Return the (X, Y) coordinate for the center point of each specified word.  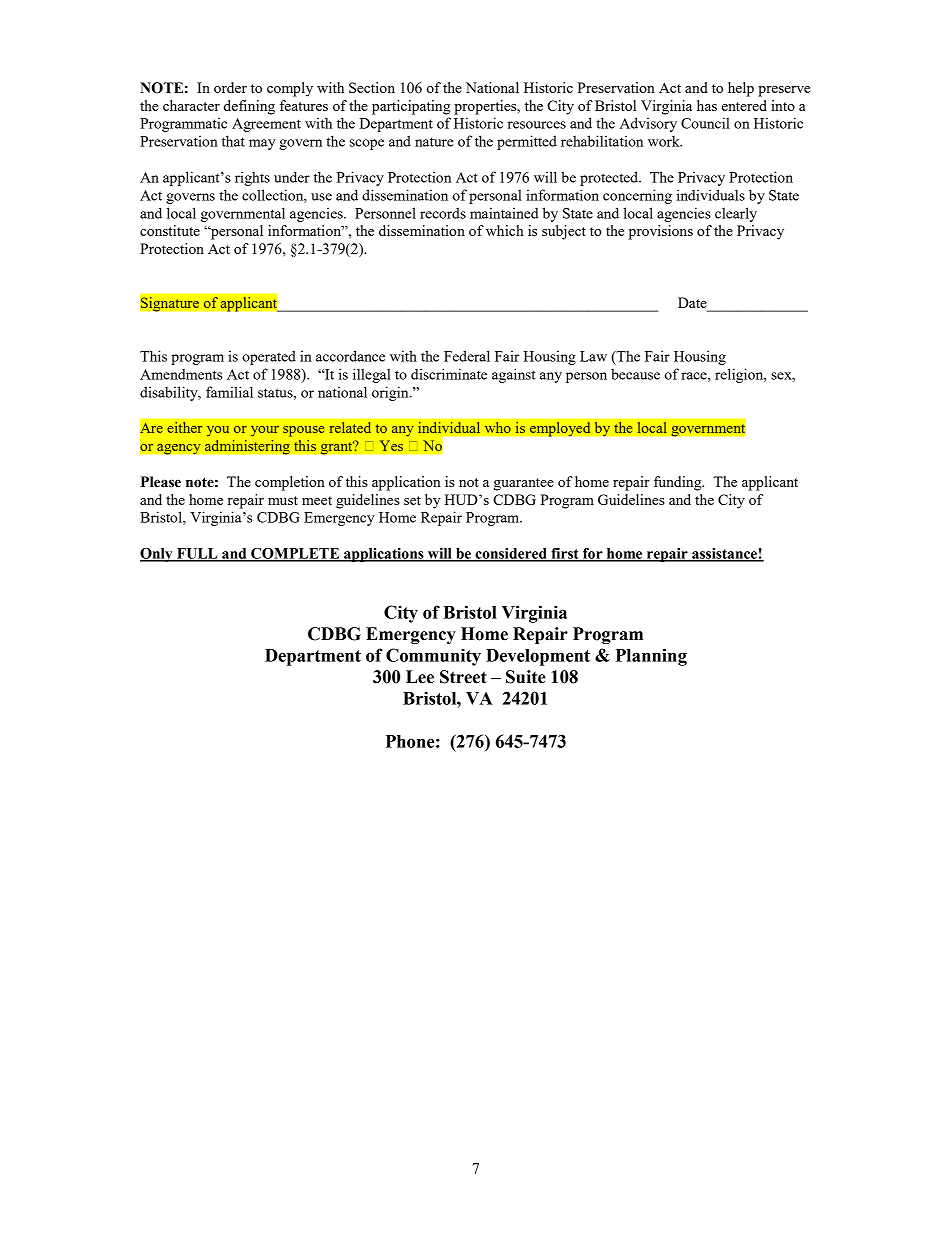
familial (229, 392)
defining (249, 107)
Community (433, 657)
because (635, 374)
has (707, 105)
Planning (651, 657)
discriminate (449, 374)
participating (411, 107)
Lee (420, 677)
